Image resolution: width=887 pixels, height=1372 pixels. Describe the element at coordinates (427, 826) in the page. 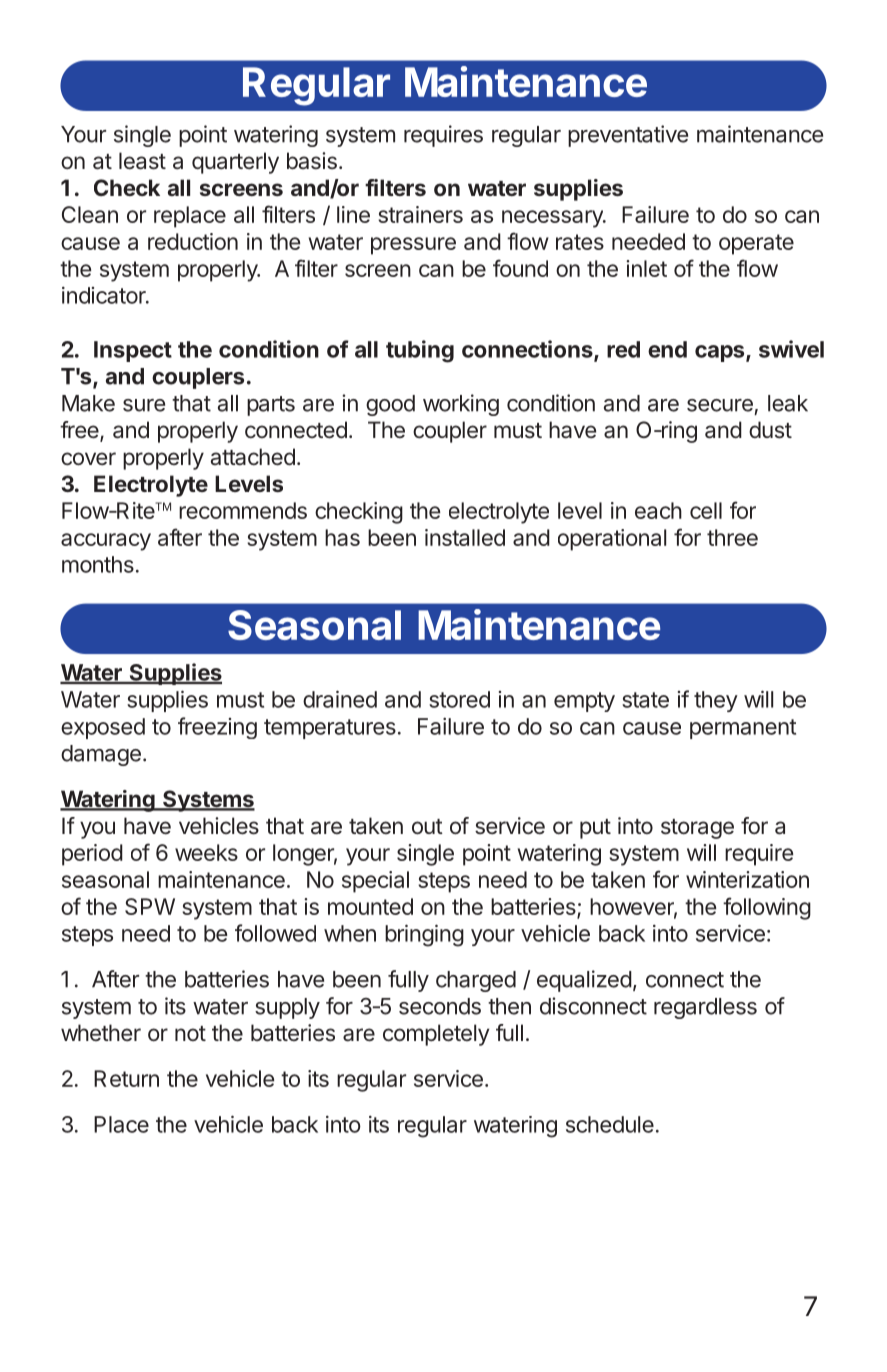

I see `out` at that location.
